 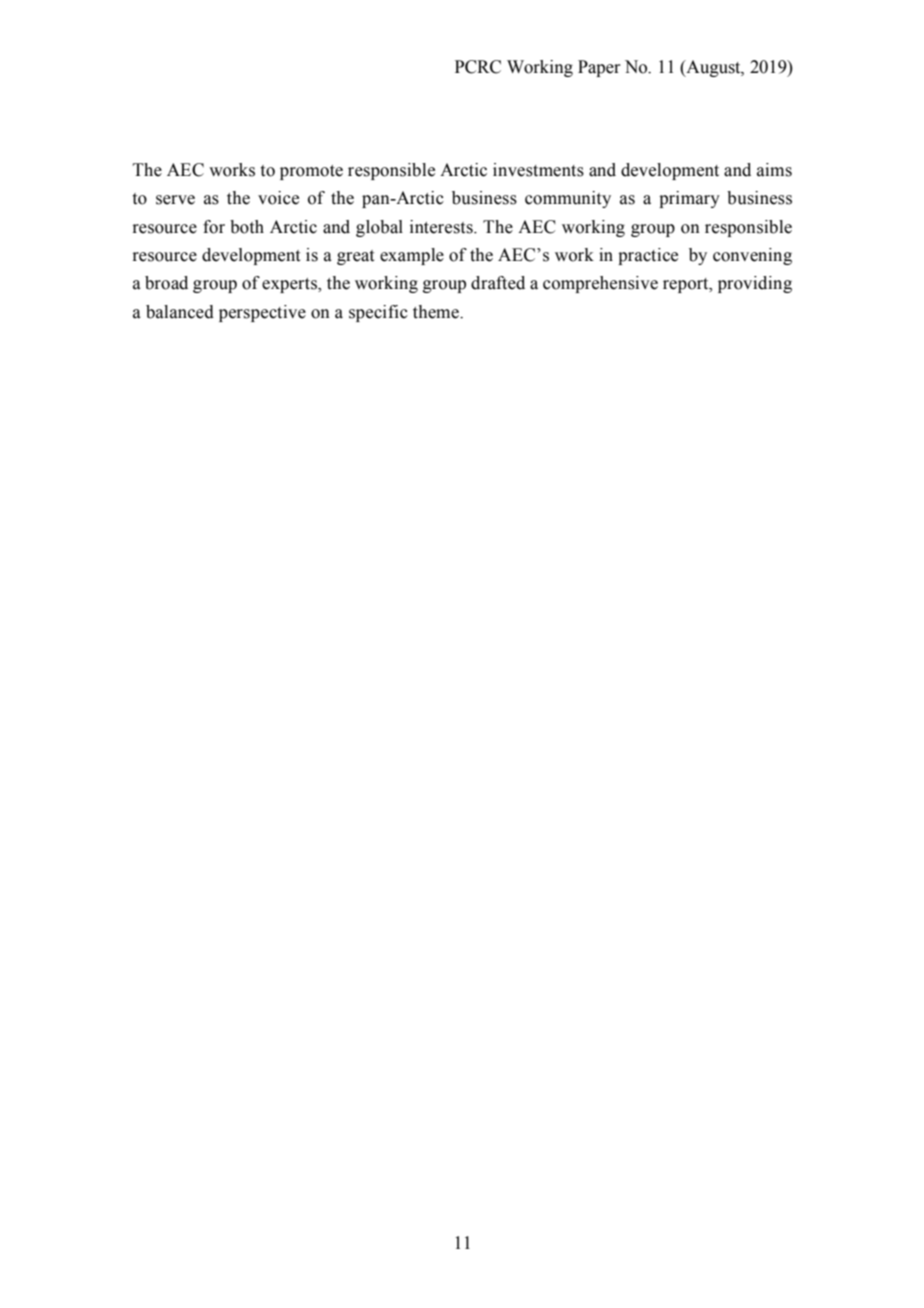 I want to click on primary, so click(x=689, y=199).
